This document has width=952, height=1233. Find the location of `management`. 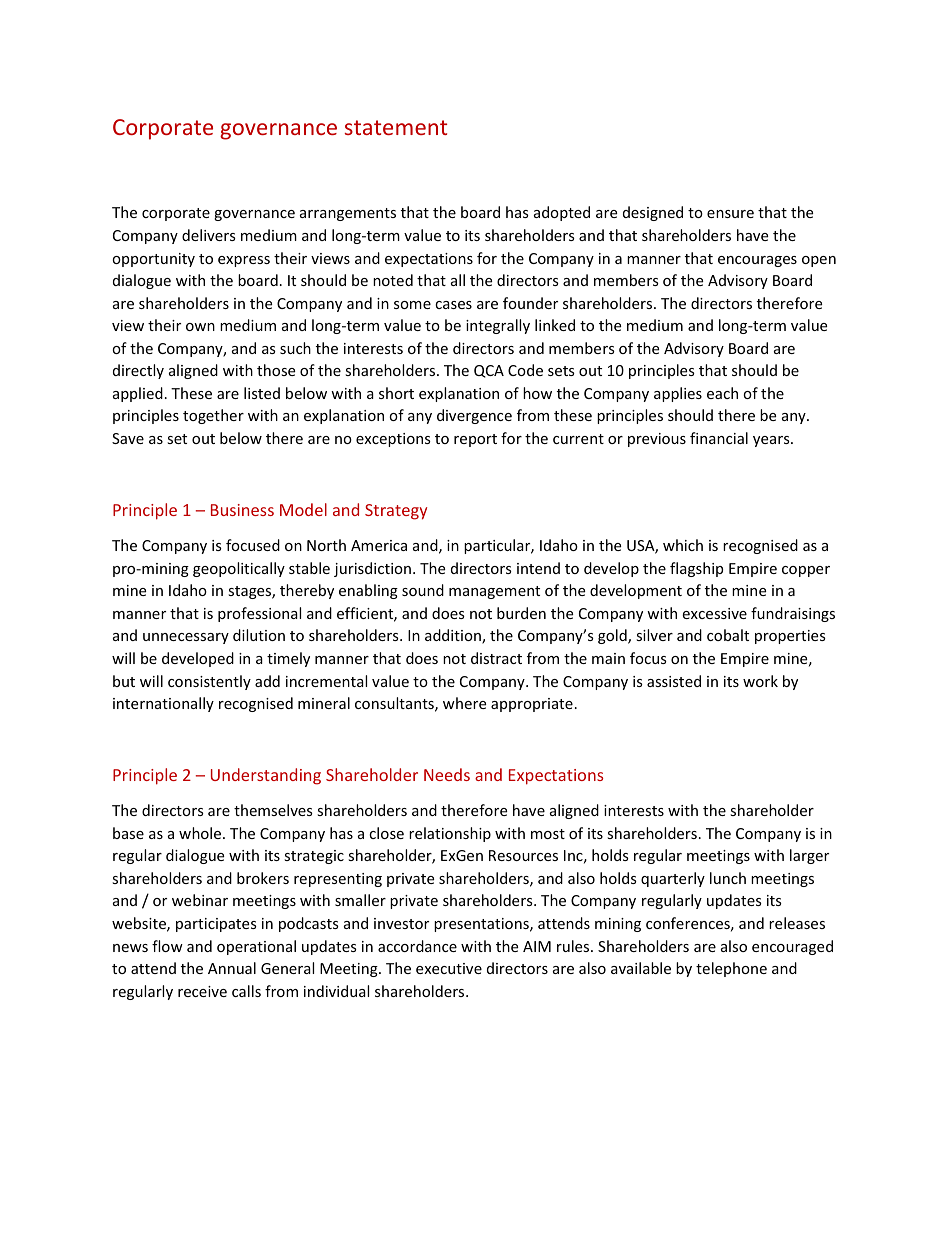

management is located at coordinates (494, 592).
